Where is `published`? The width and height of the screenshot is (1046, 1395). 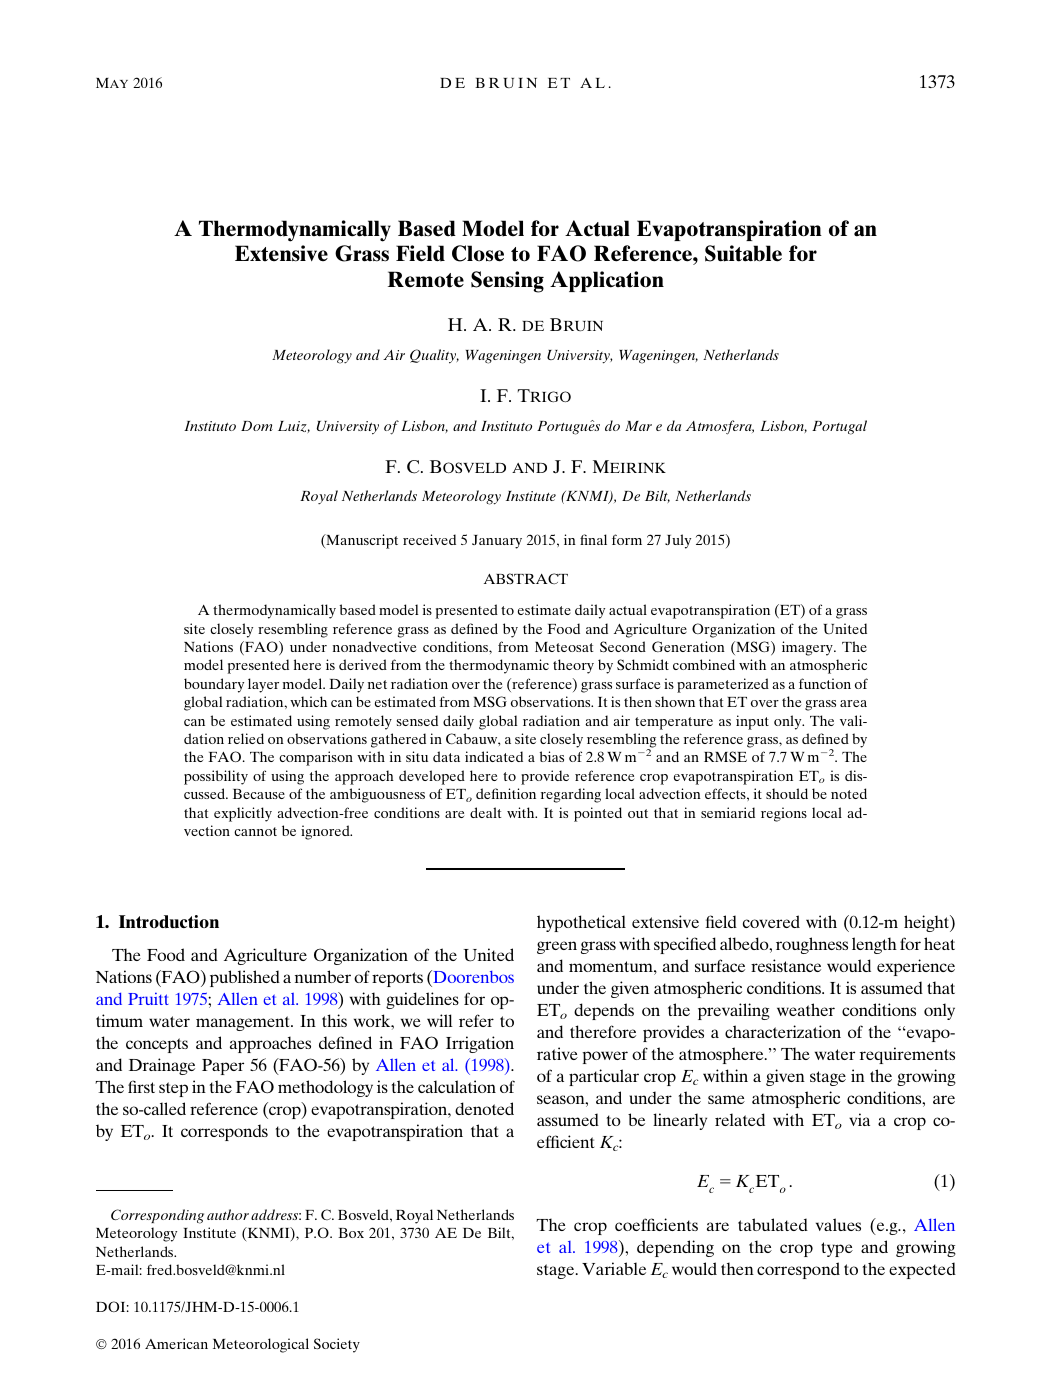 published is located at coordinates (245, 978).
